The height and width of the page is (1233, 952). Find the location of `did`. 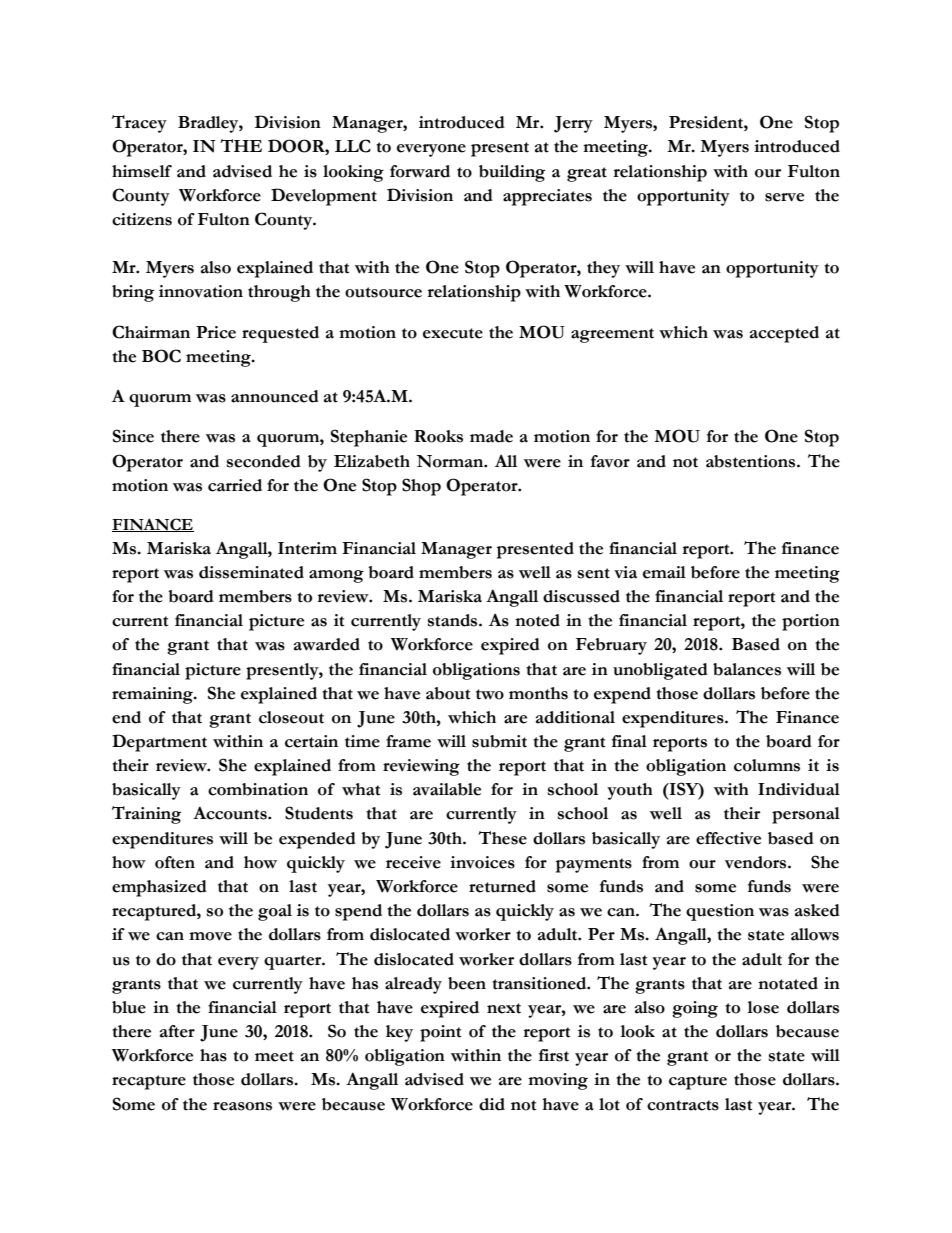

did is located at coordinates (492, 1104).
